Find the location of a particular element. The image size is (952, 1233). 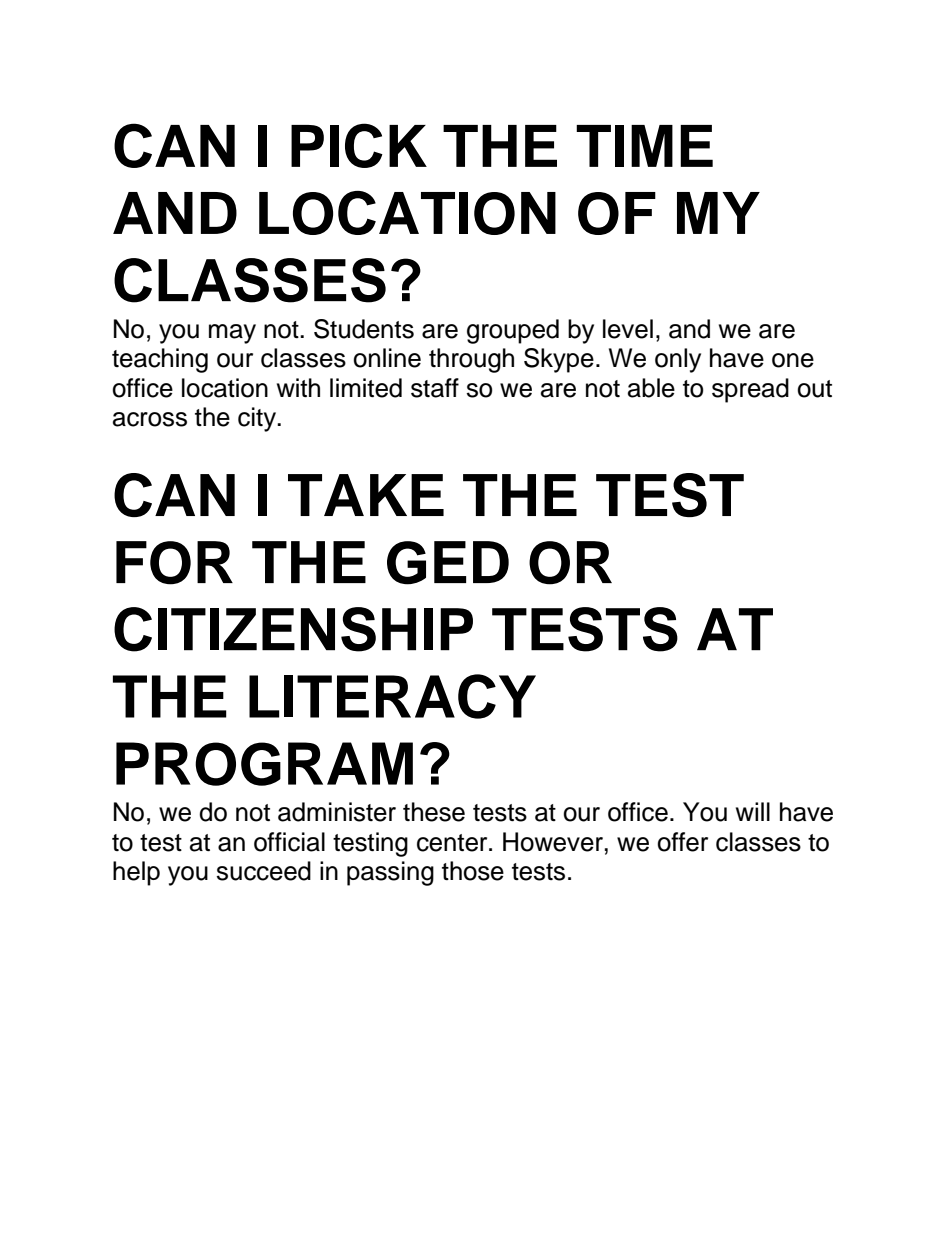

FOR is located at coordinates (174, 563).
